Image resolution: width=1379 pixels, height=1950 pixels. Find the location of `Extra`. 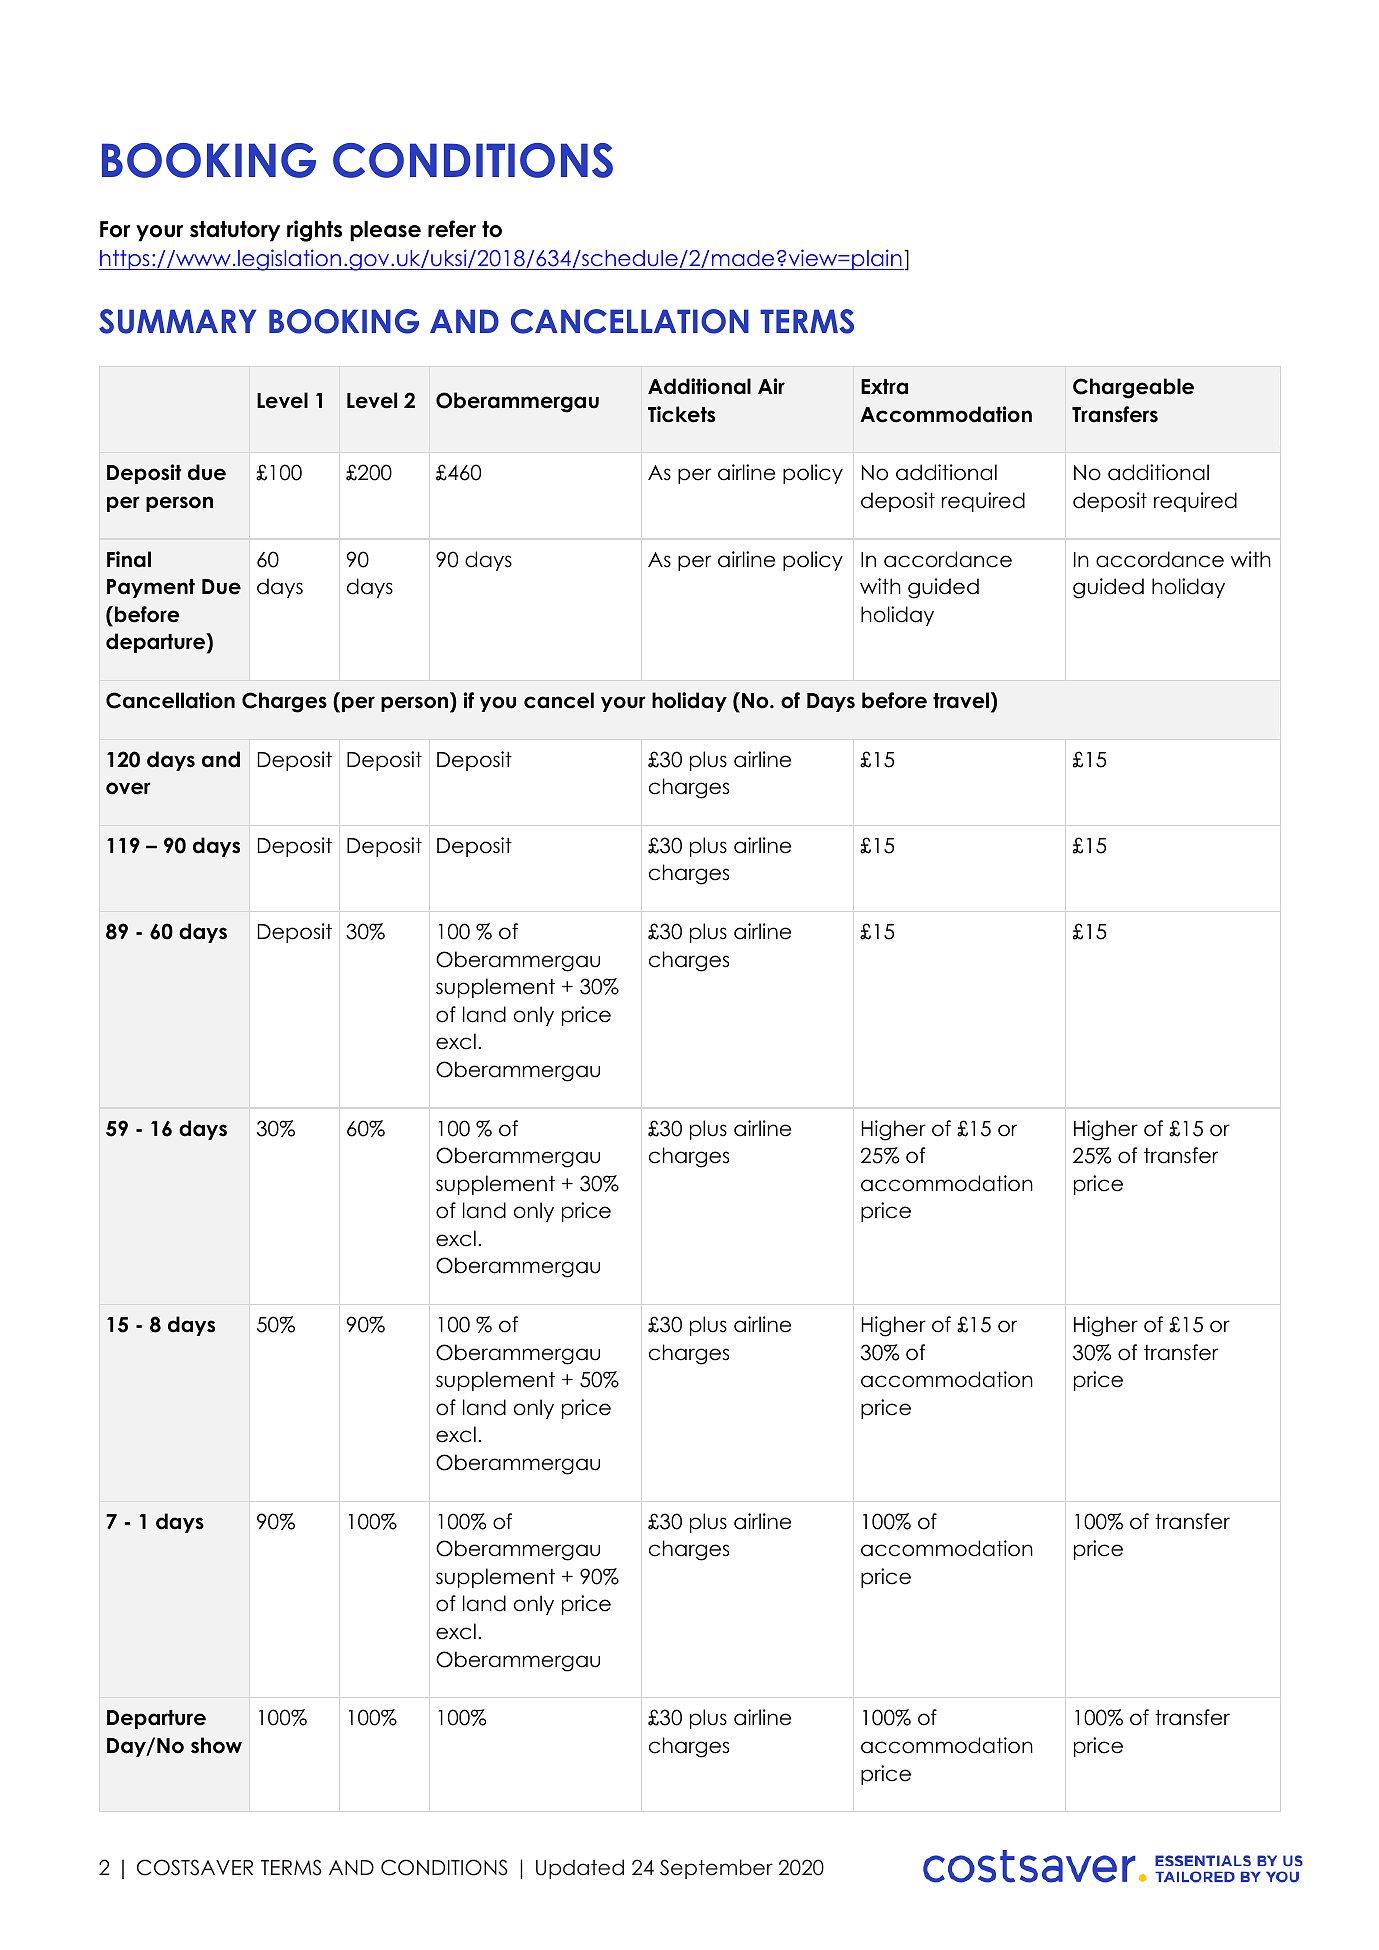

Extra is located at coordinates (884, 387).
